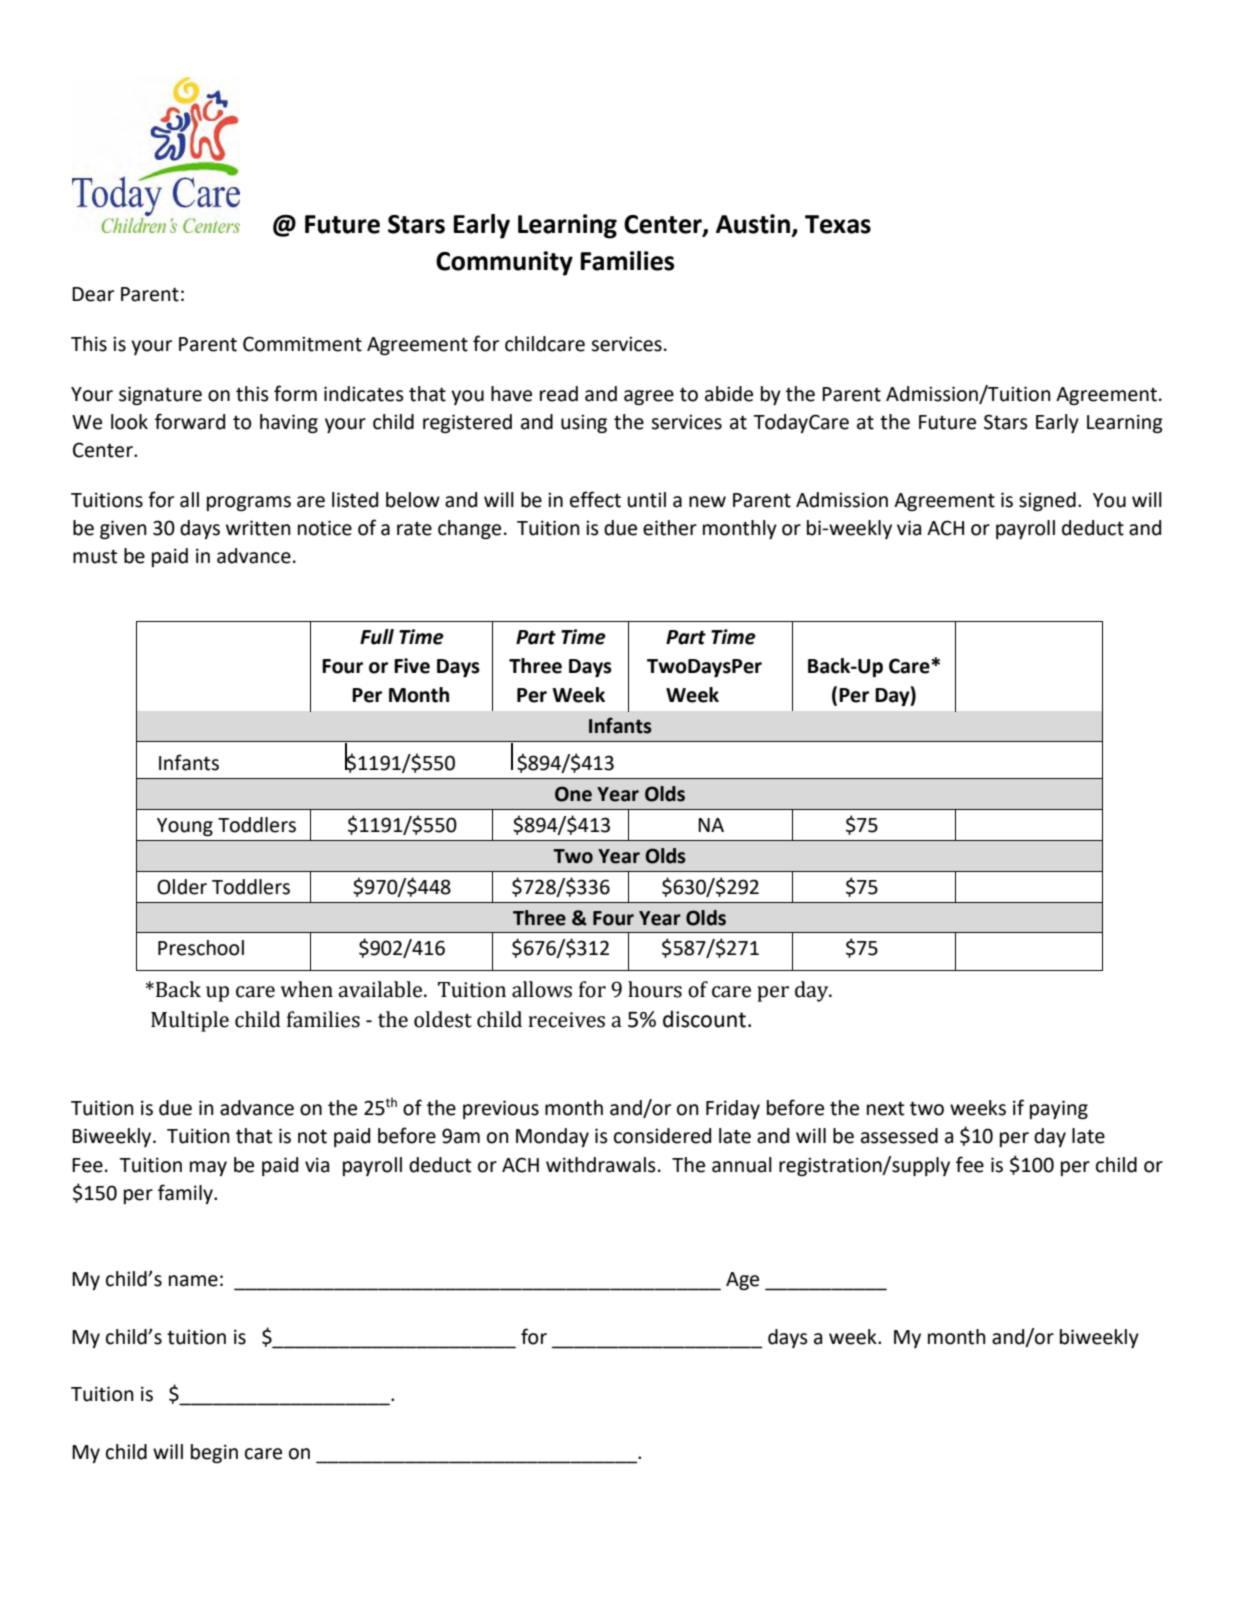 This screenshot has width=1235, height=1599. What do you see at coordinates (573, 794) in the screenshot?
I see `One` at bounding box center [573, 794].
